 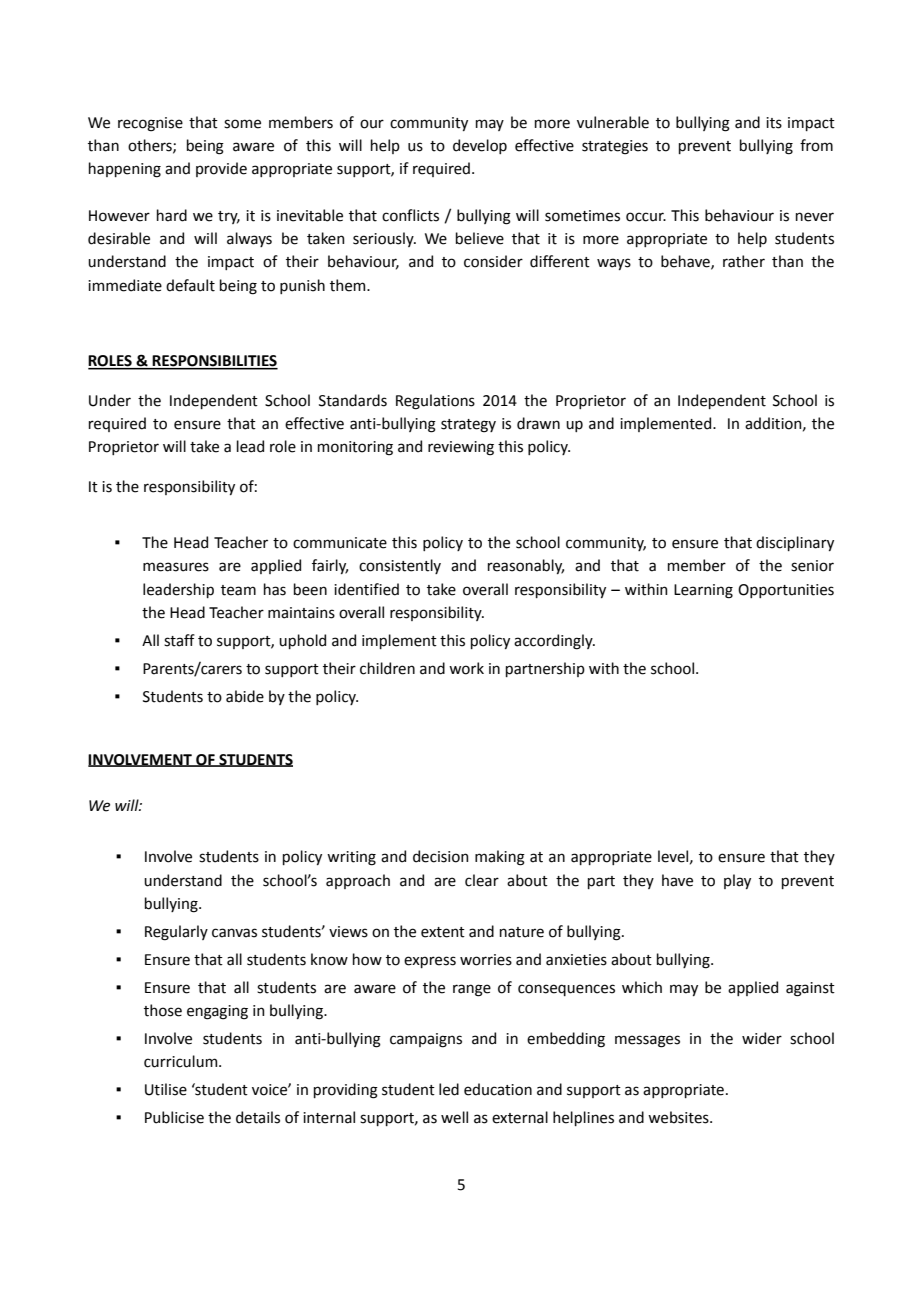 I want to click on abide, so click(x=245, y=696).
